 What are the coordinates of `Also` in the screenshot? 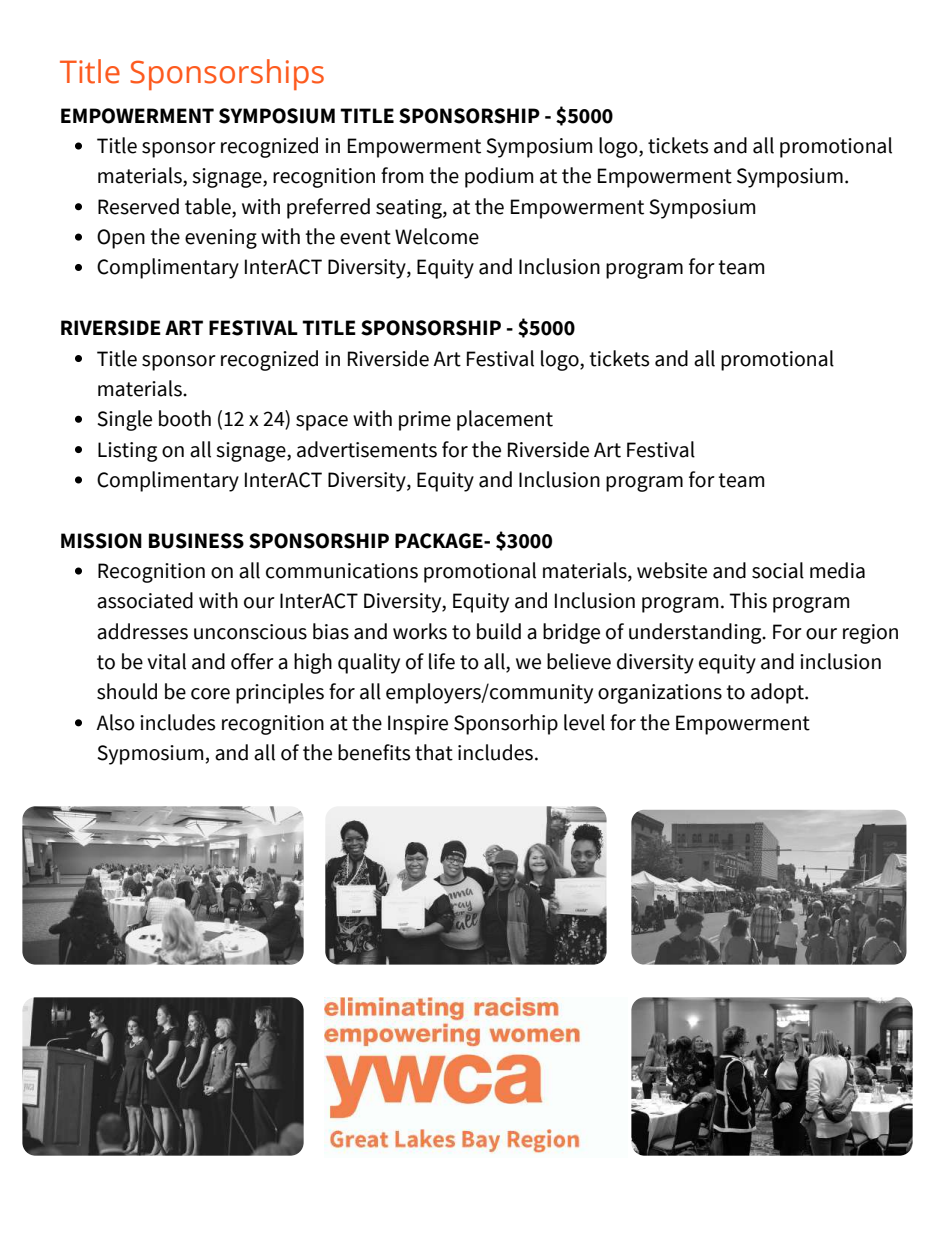 It's located at (115, 722).
